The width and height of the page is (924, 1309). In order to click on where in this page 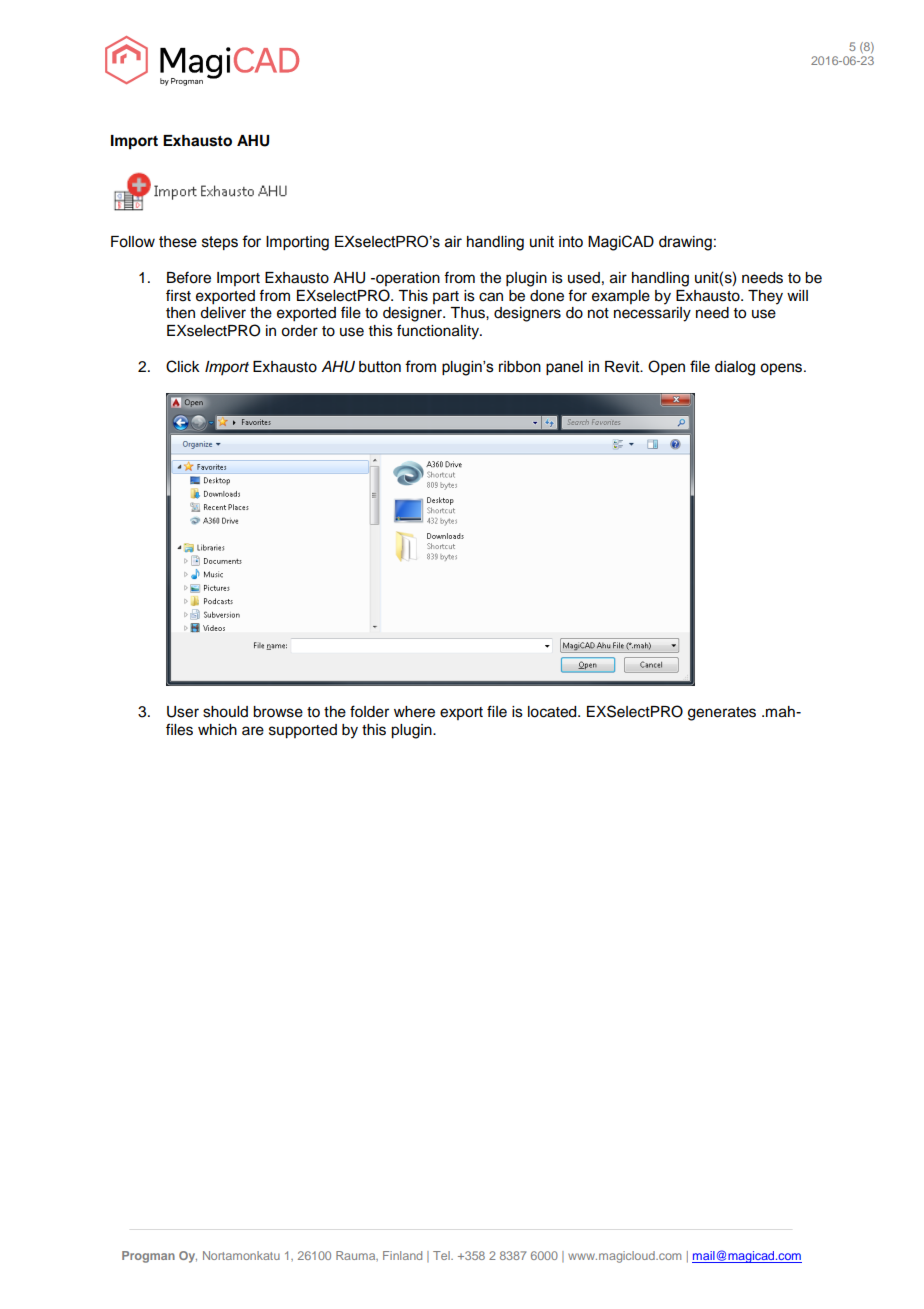, I will do `click(414, 712)`.
